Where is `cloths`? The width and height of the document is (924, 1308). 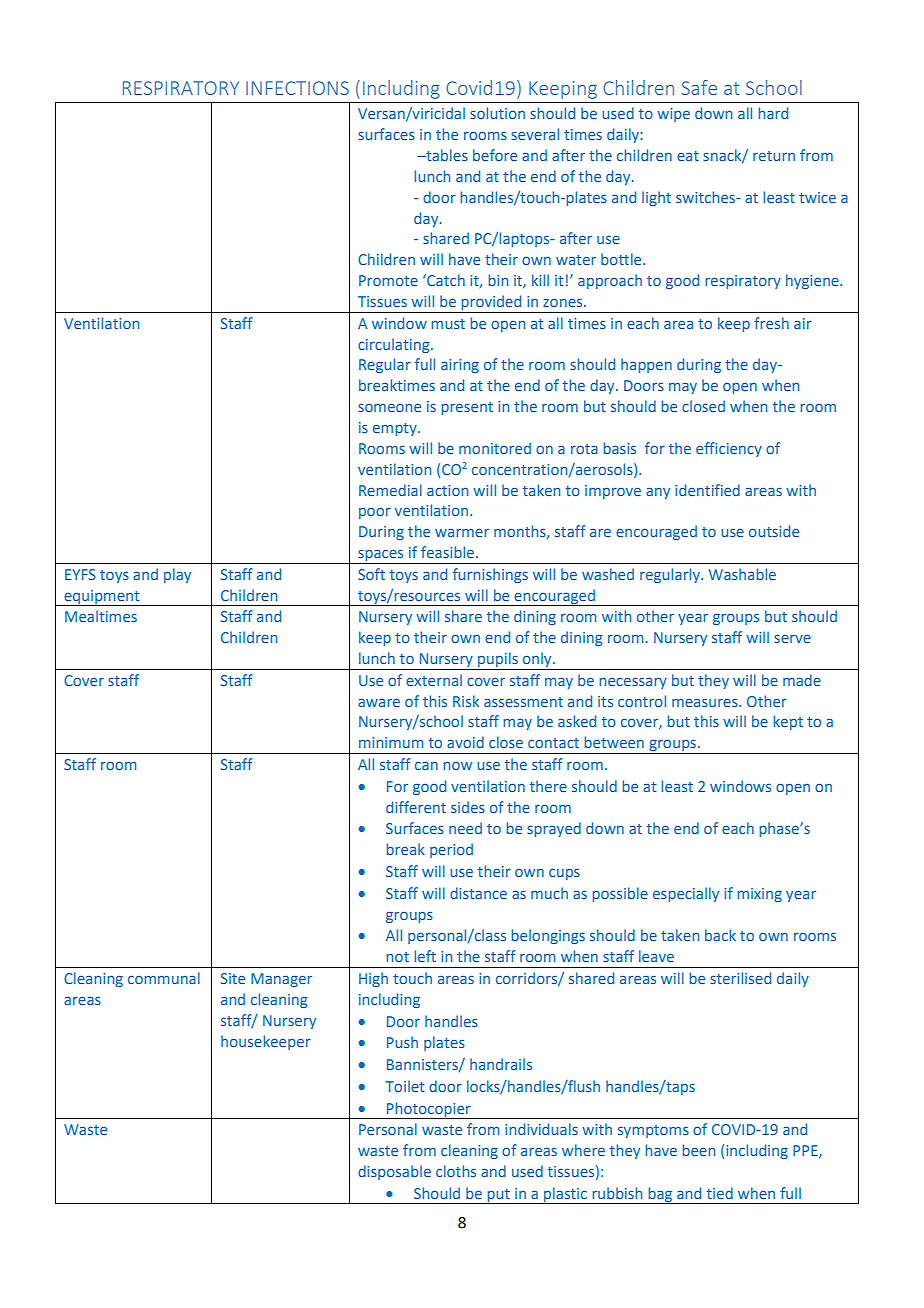 cloths is located at coordinates (456, 1171).
